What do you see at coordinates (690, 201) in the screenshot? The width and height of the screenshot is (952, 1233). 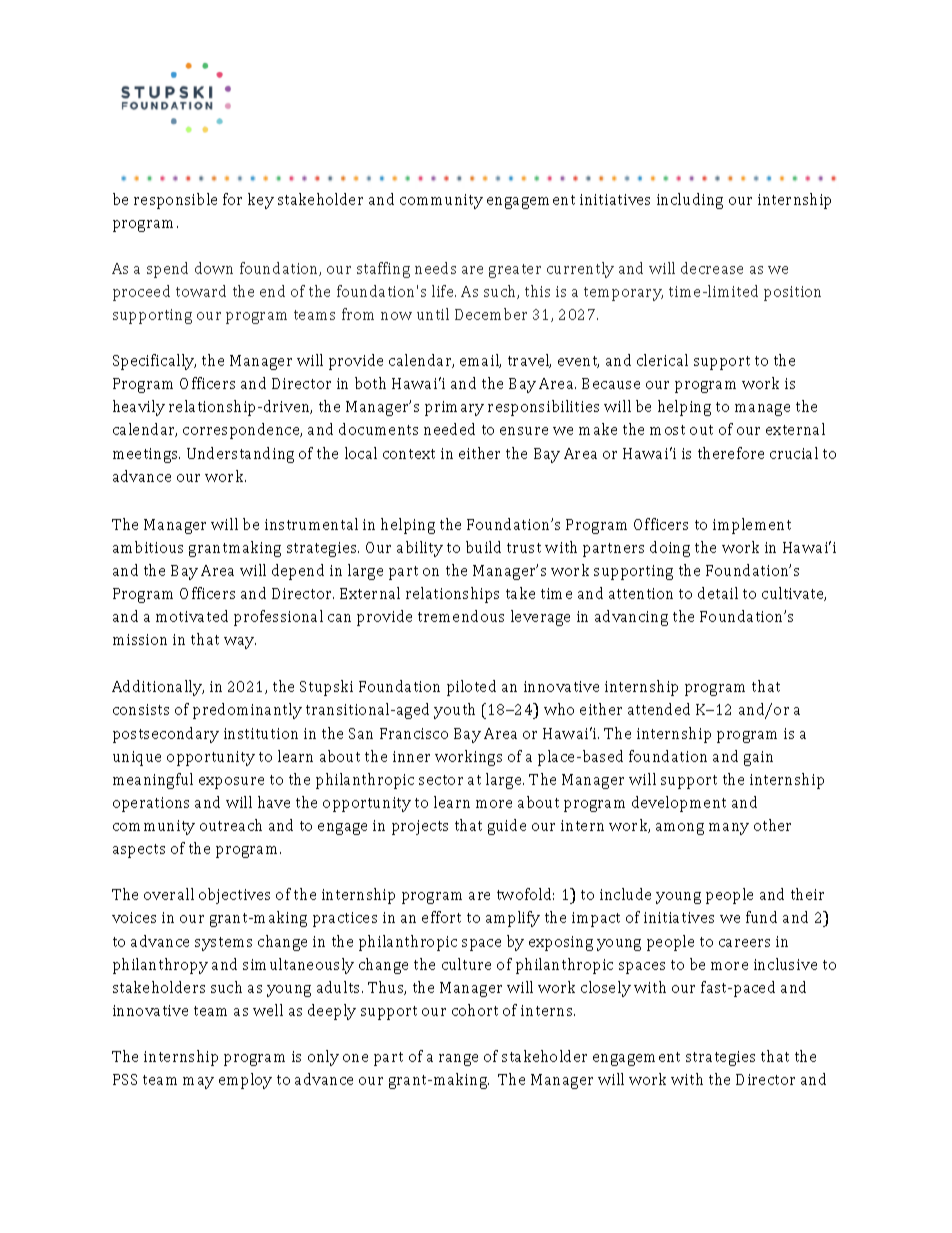 I see `including` at bounding box center [690, 201].
